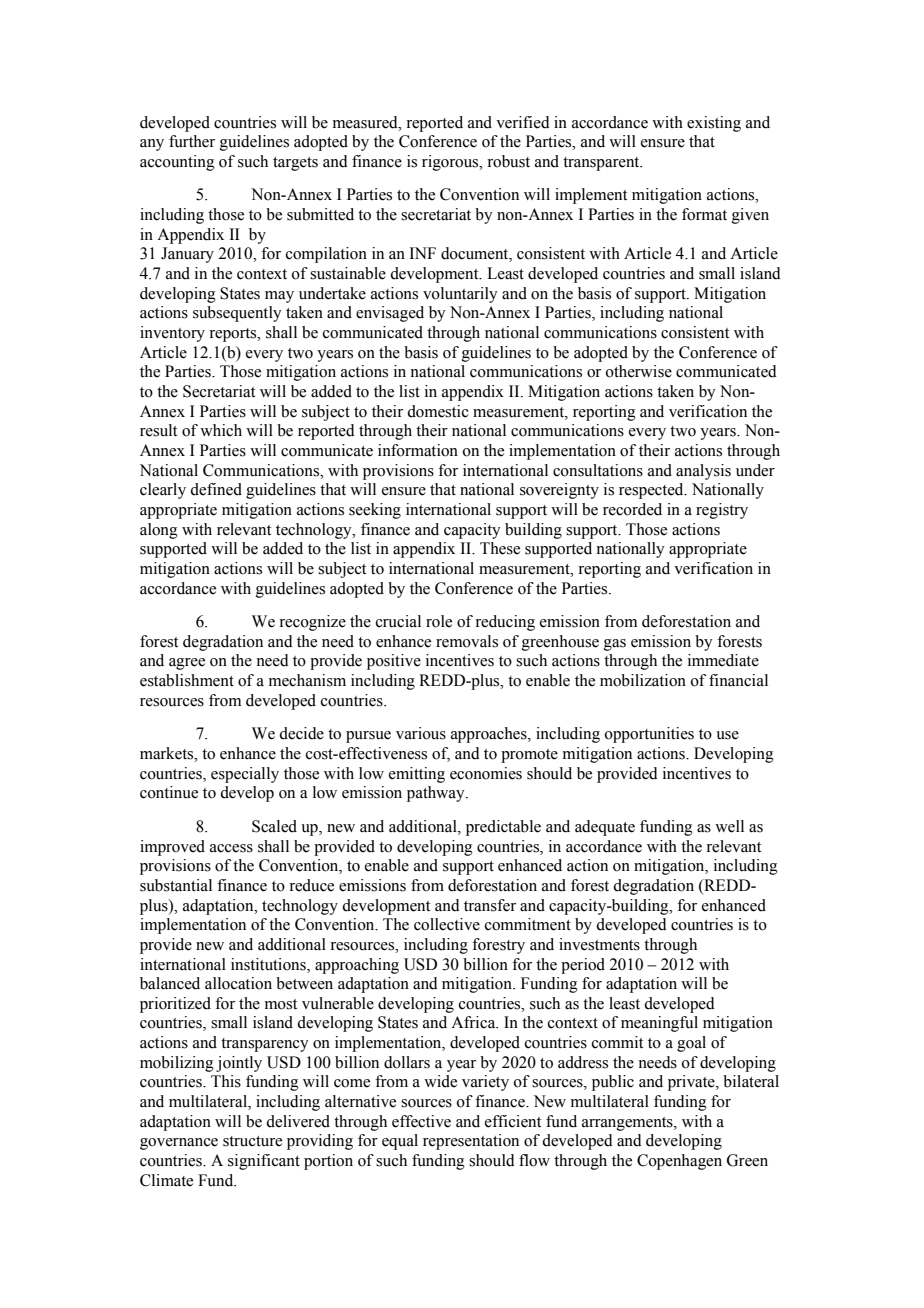  Describe the element at coordinates (723, 660) in the document. I see `immediate` at that location.
